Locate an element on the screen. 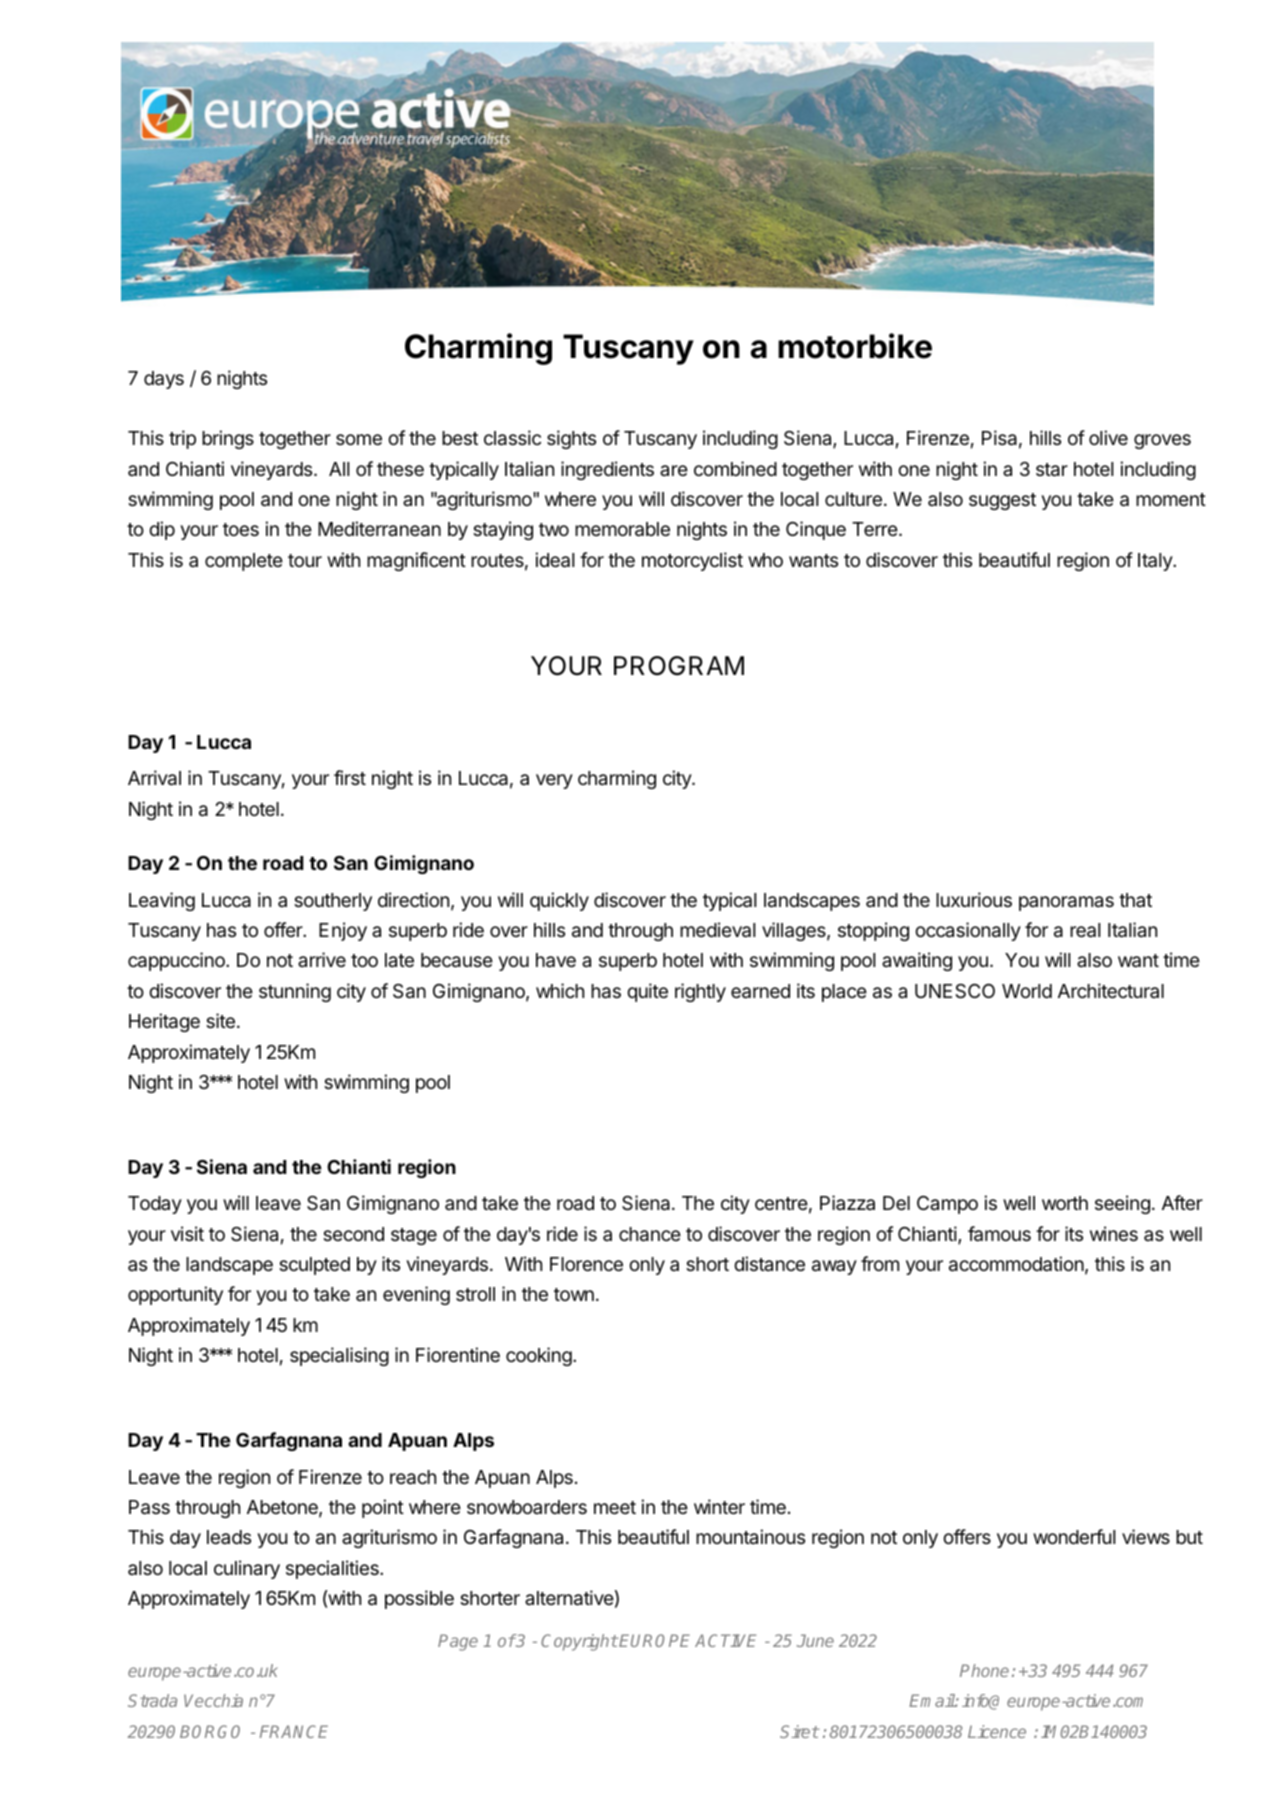 Image resolution: width=1275 pixels, height=1803 pixels. wonderful is located at coordinates (1074, 1536).
